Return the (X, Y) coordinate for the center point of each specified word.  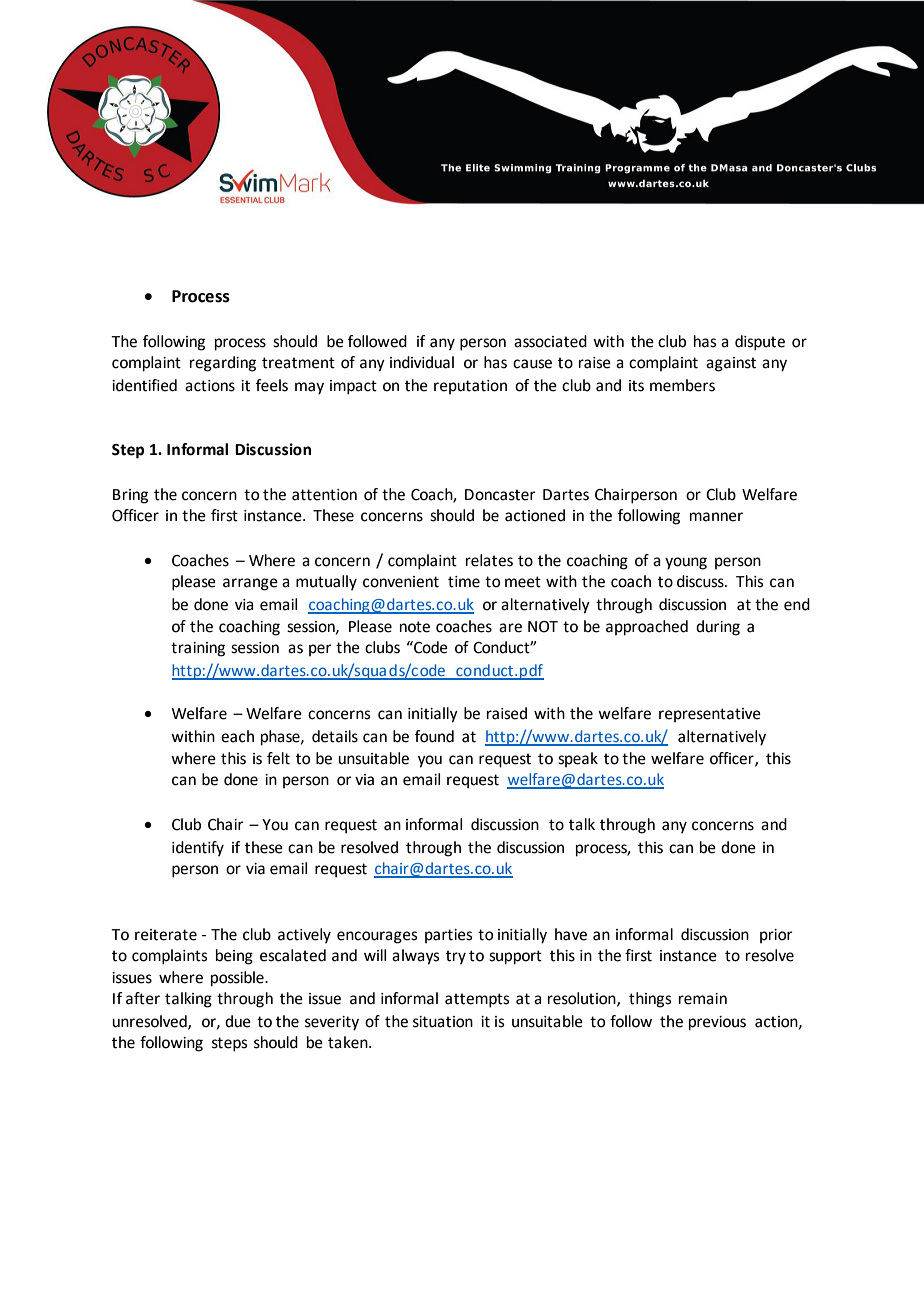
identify (198, 849)
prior (776, 936)
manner (716, 517)
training (198, 649)
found (434, 736)
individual (422, 362)
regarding (223, 364)
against (731, 364)
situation (443, 1022)
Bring (130, 496)
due (238, 1021)
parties (448, 936)
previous (717, 1023)
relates (489, 560)
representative (710, 715)
